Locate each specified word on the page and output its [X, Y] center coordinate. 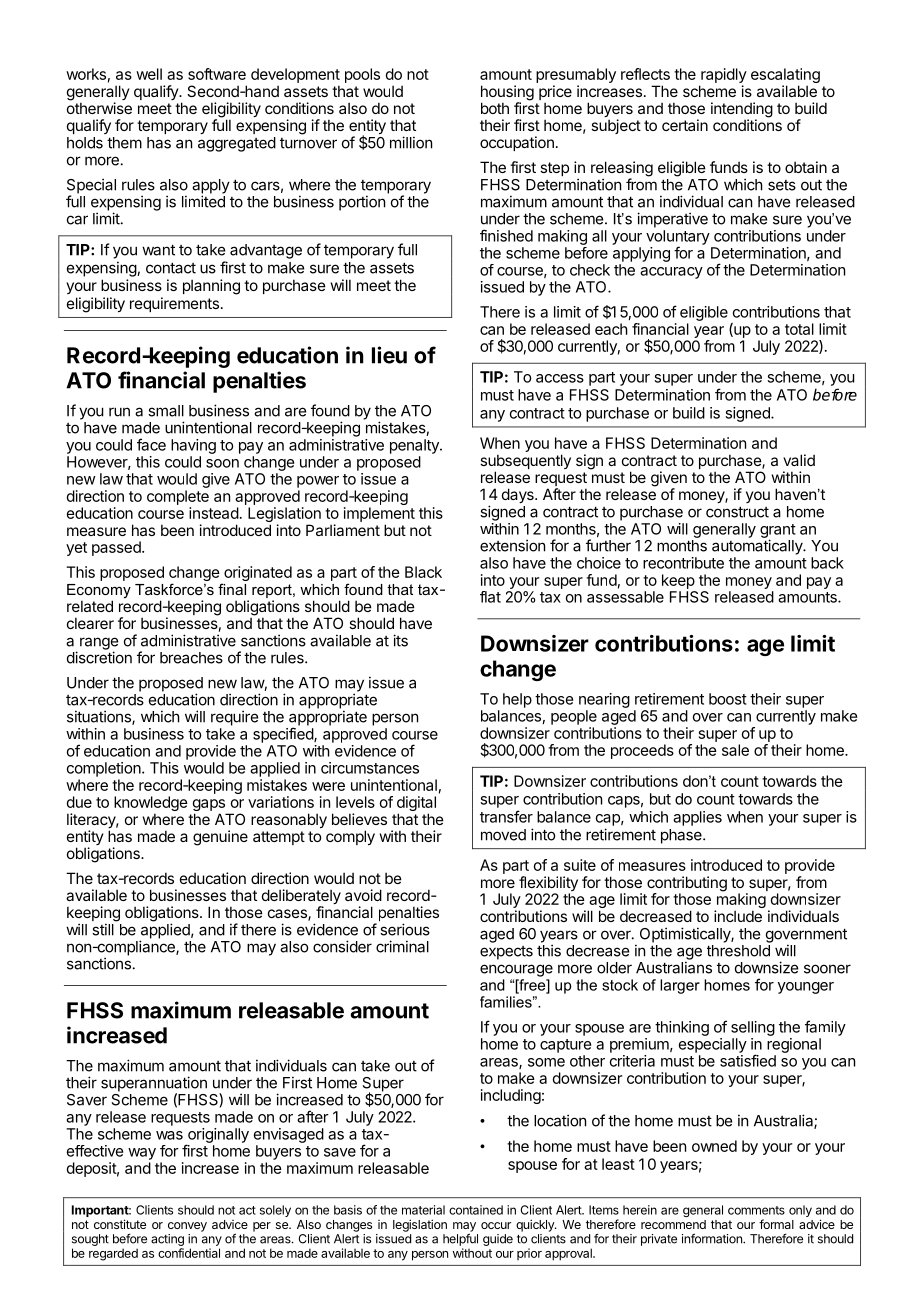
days [519, 495]
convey [187, 1227]
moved [503, 835]
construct [737, 512]
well [149, 74]
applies [697, 818]
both [495, 108]
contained [476, 1210]
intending [742, 111]
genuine [220, 838]
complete [178, 497]
